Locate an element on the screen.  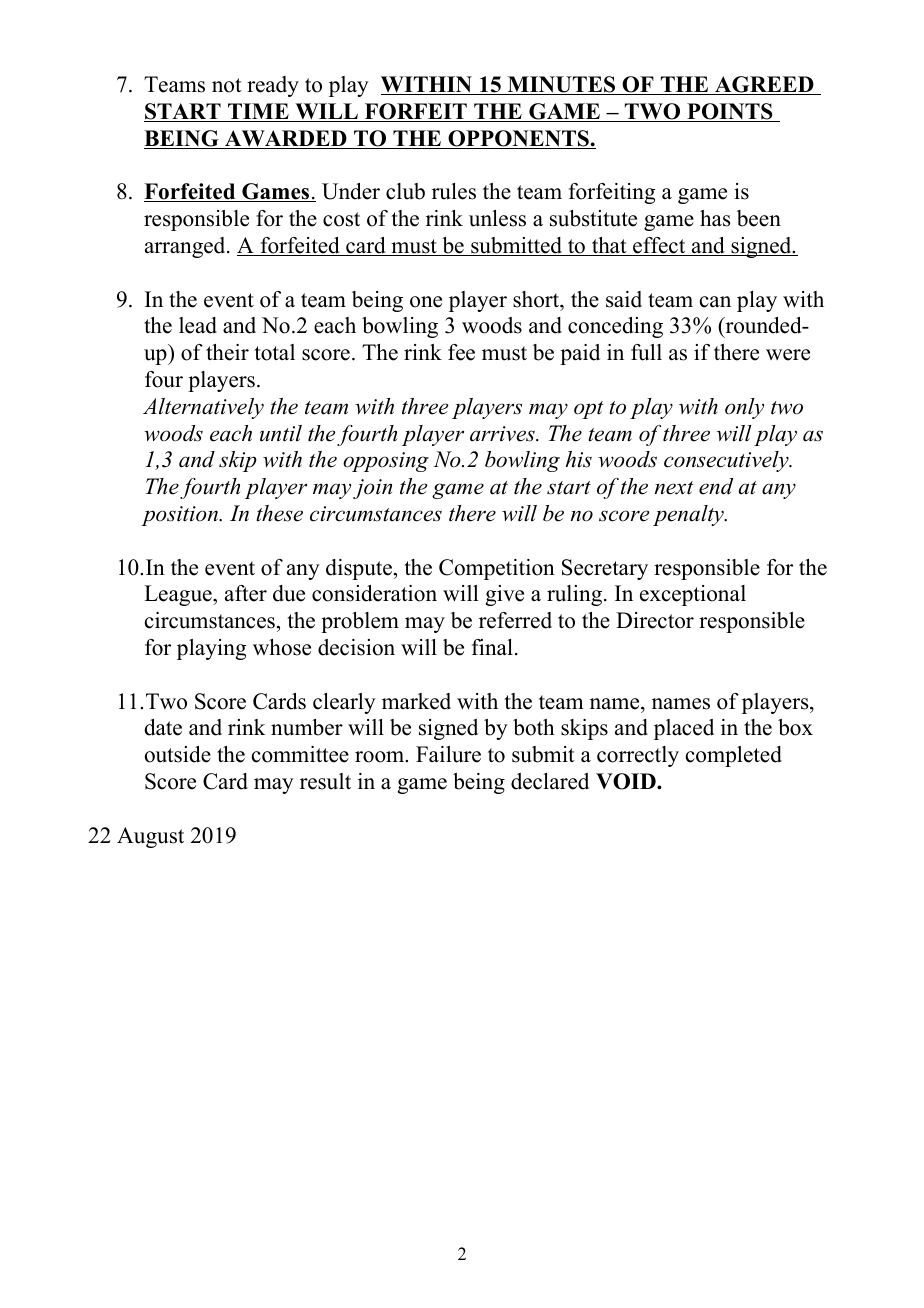
Director is located at coordinates (655, 620).
